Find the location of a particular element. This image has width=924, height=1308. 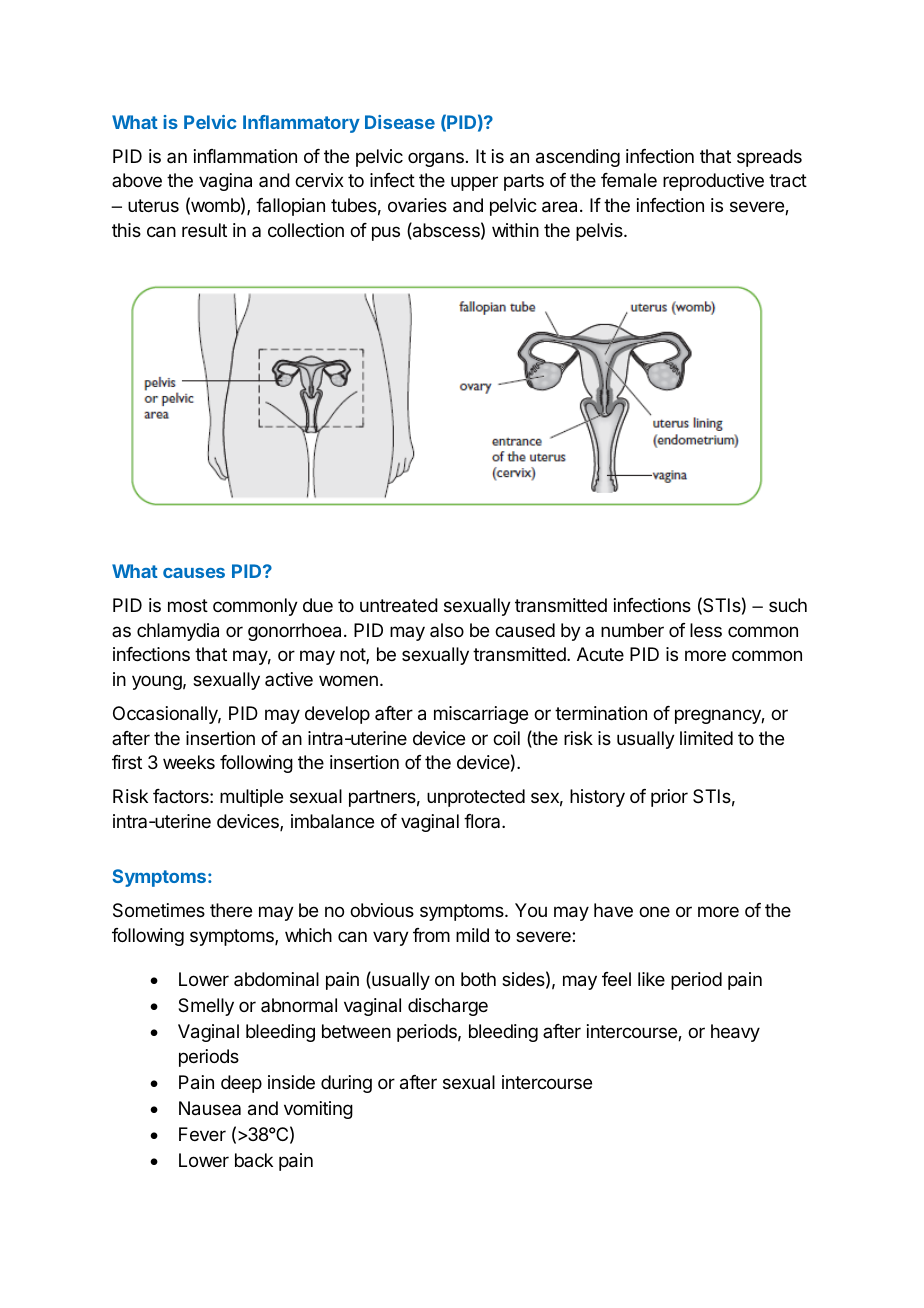

reproductive is located at coordinates (713, 182).
